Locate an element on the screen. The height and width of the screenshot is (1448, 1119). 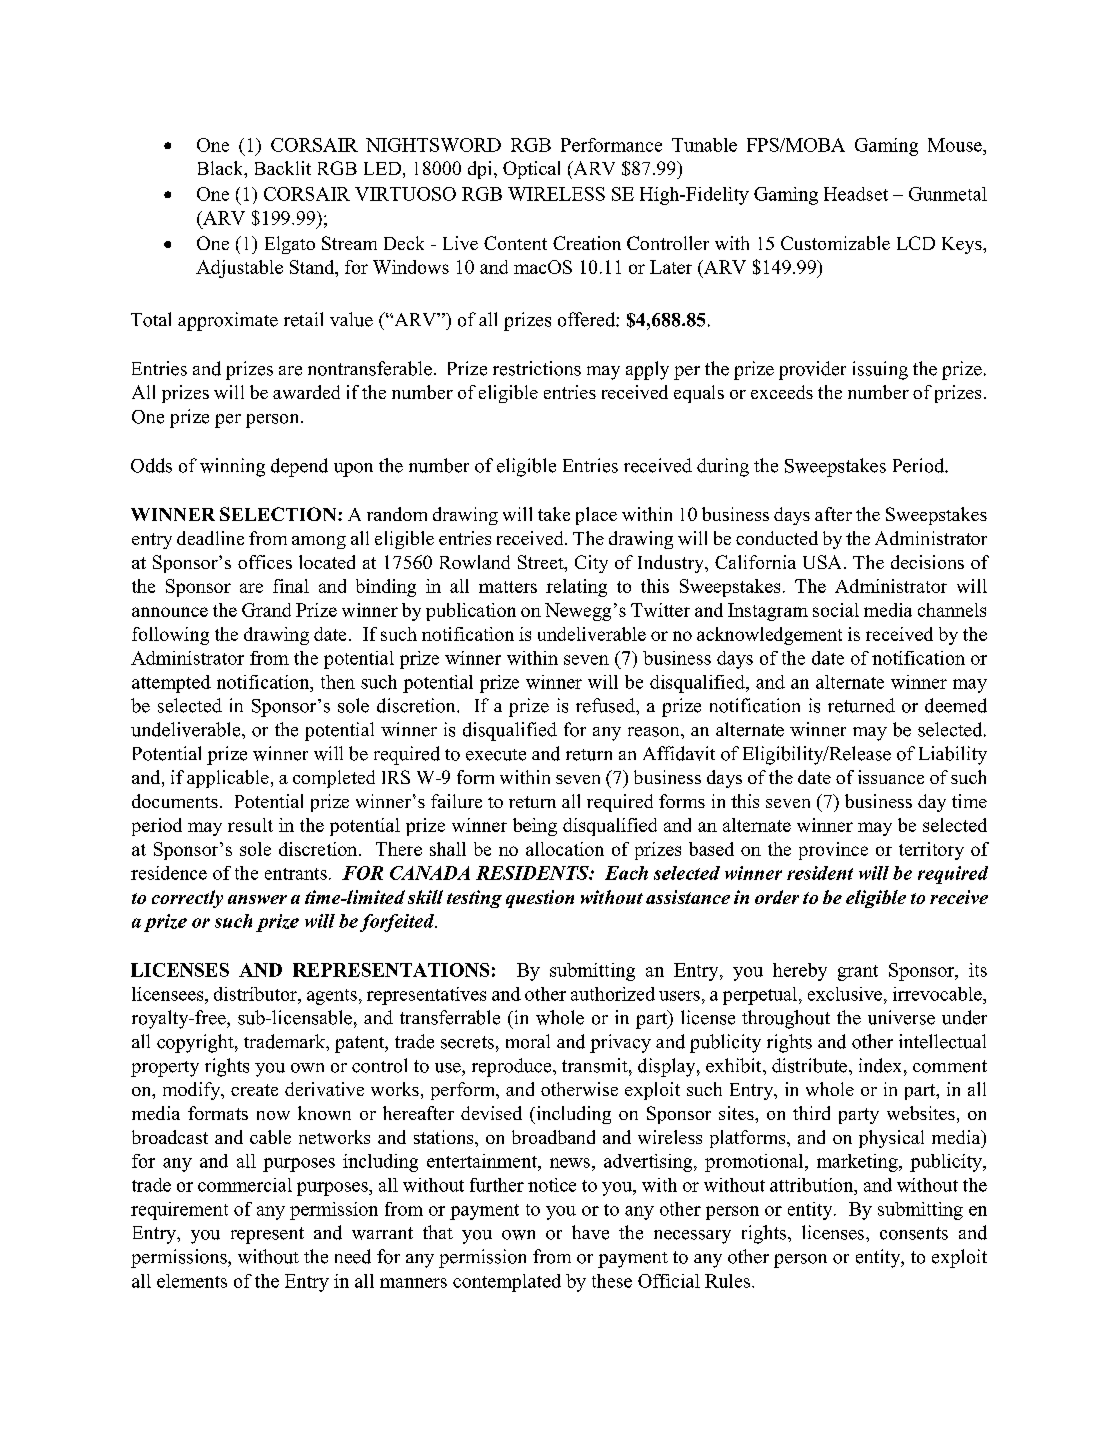
issuing is located at coordinates (880, 370).
